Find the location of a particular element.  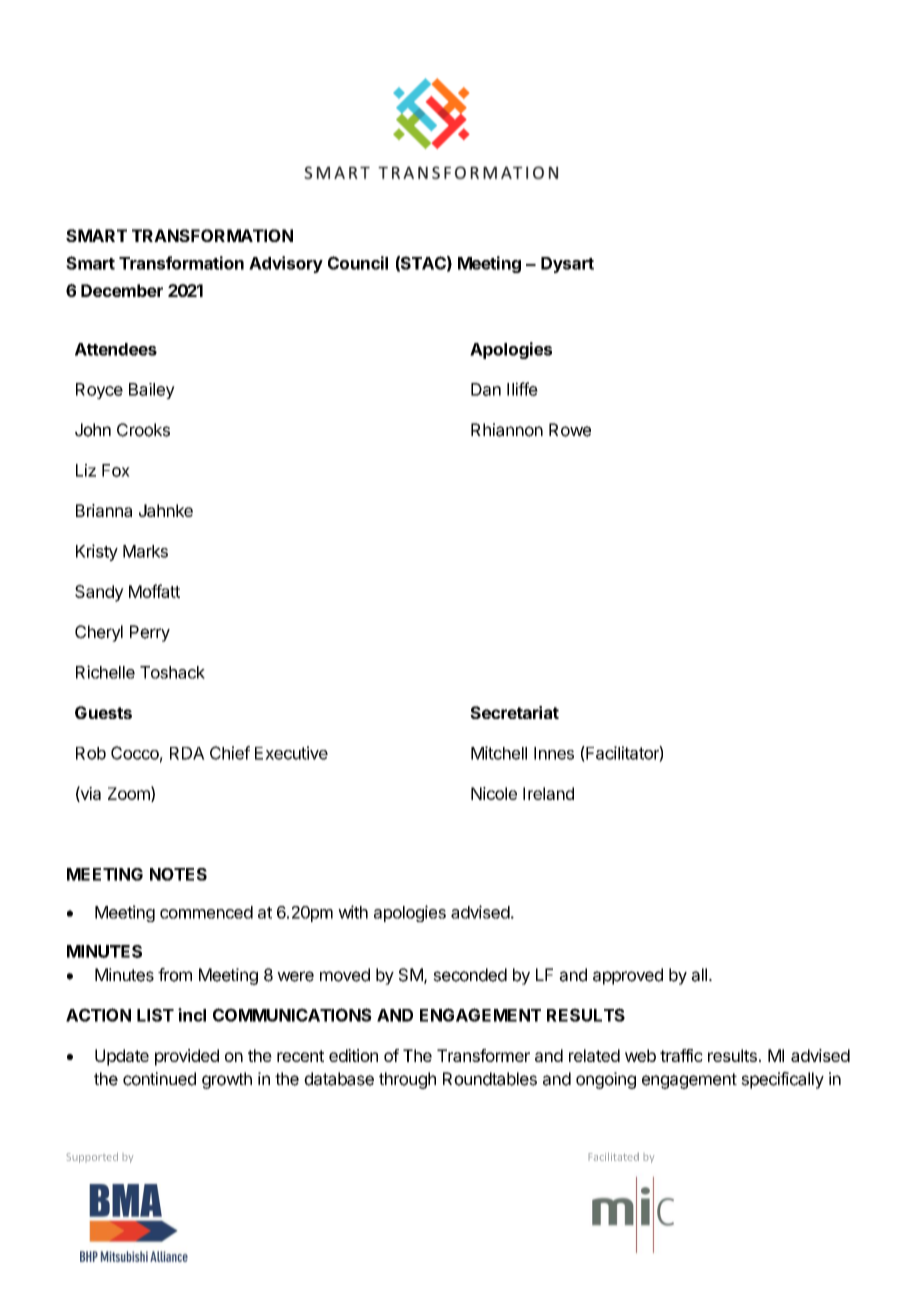

continued is located at coordinates (159, 1079).
